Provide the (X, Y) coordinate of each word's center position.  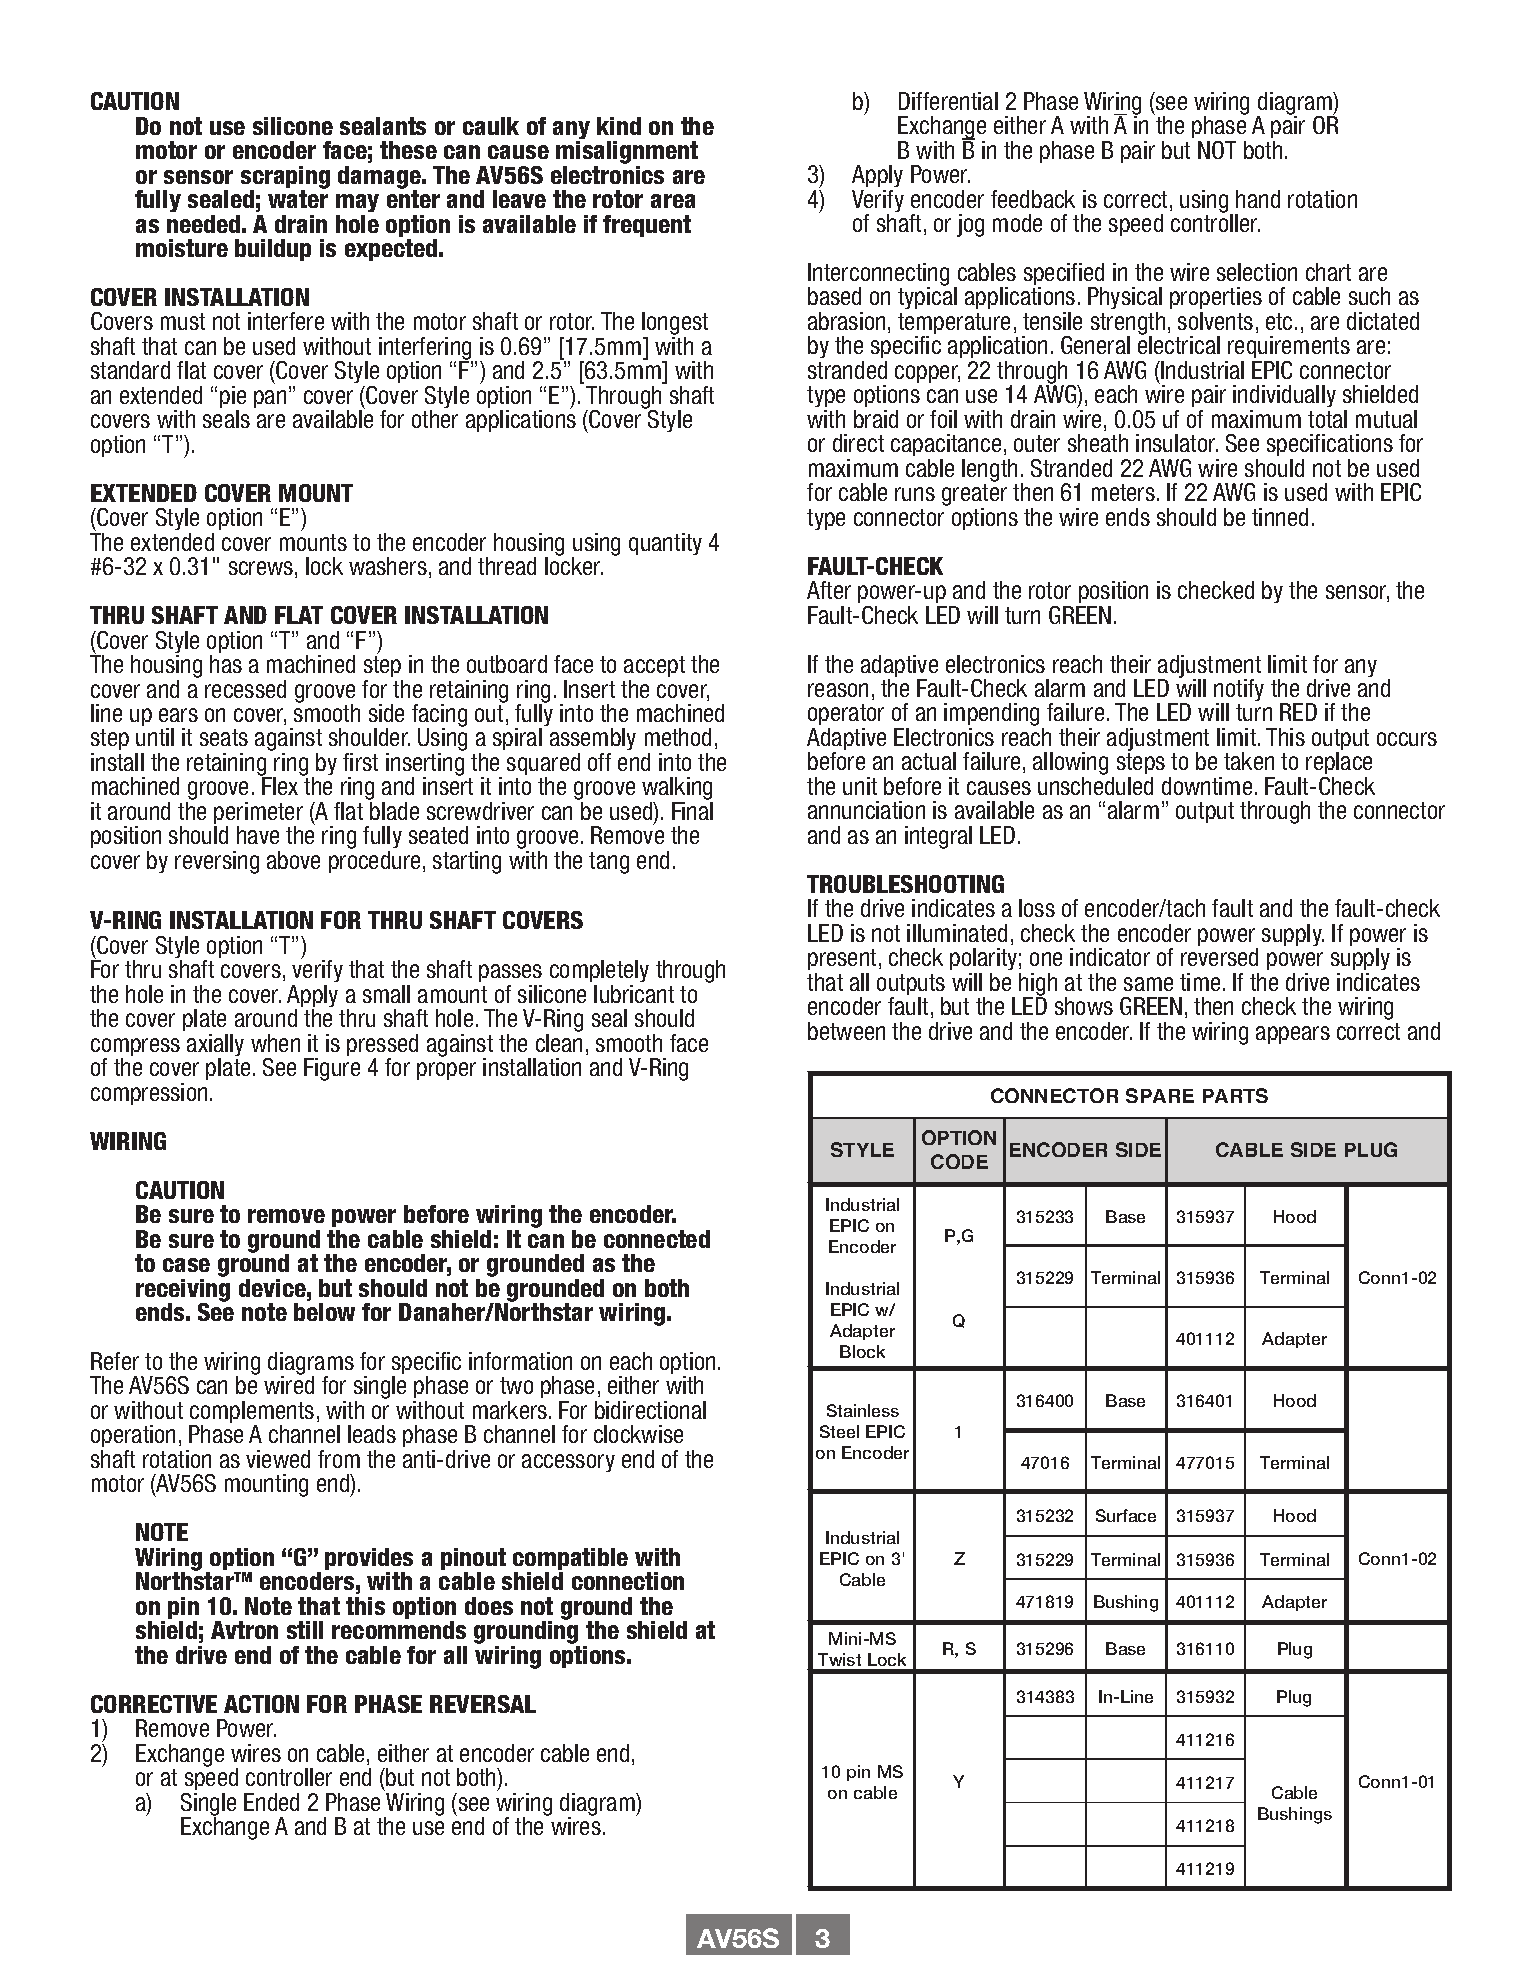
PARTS (1235, 1095)
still (305, 1630)
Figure (332, 1069)
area (673, 201)
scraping (285, 178)
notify (1239, 691)
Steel (839, 1431)
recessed (245, 689)
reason (838, 690)
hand (1258, 199)
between (846, 1031)
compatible (570, 1560)
